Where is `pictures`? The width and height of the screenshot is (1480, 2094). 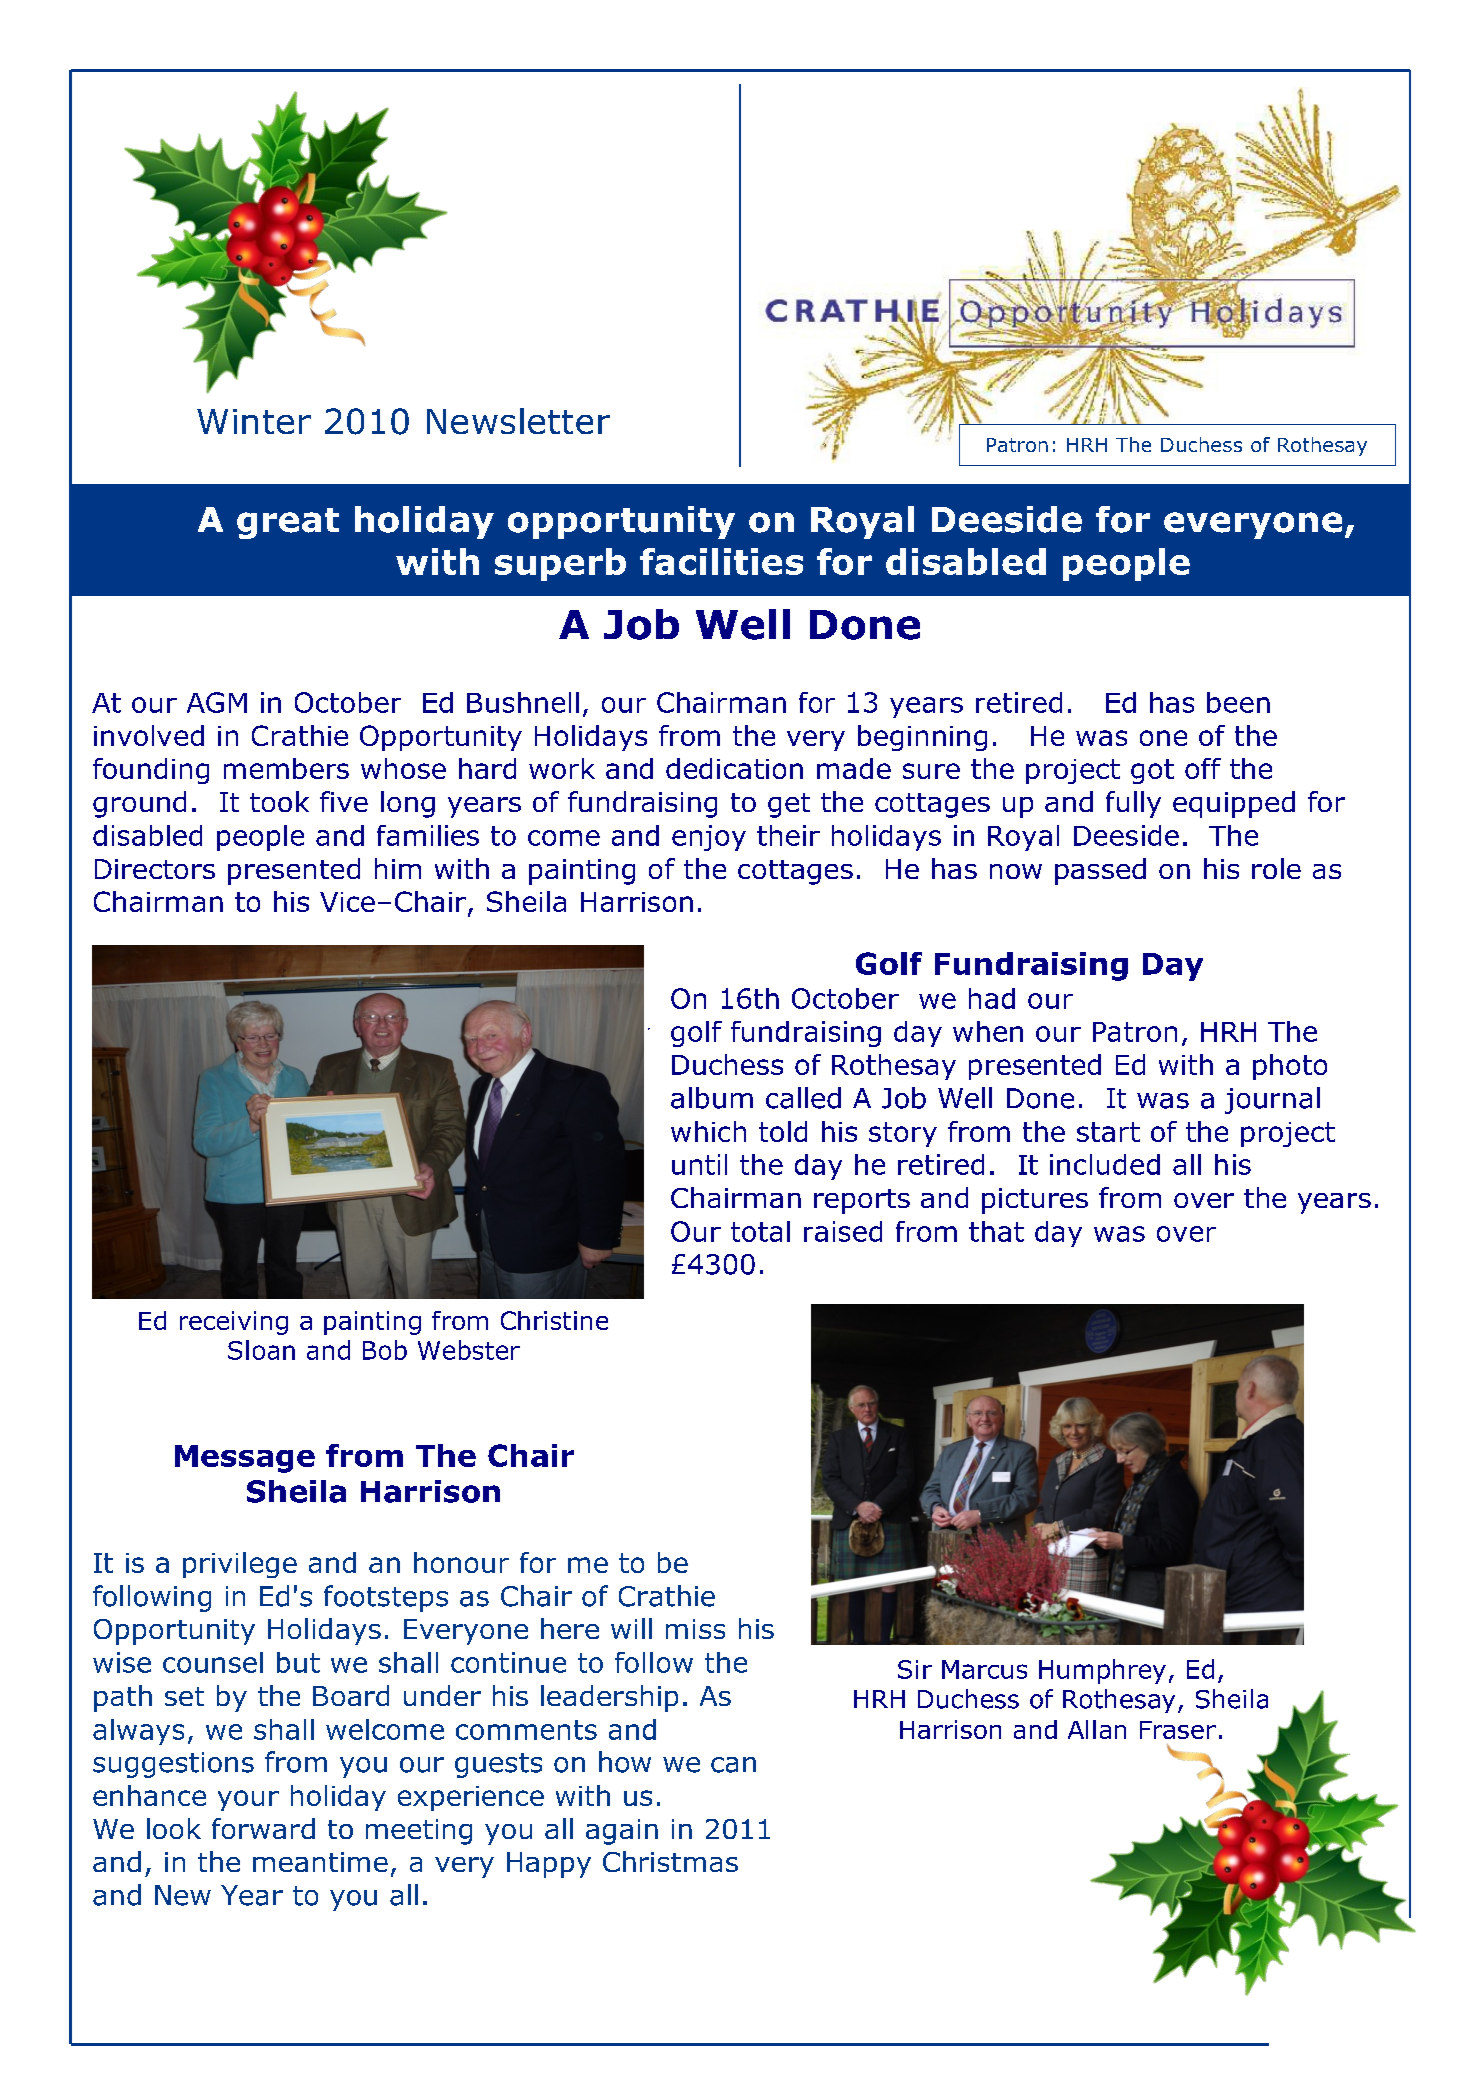
pictures is located at coordinates (1035, 1201).
